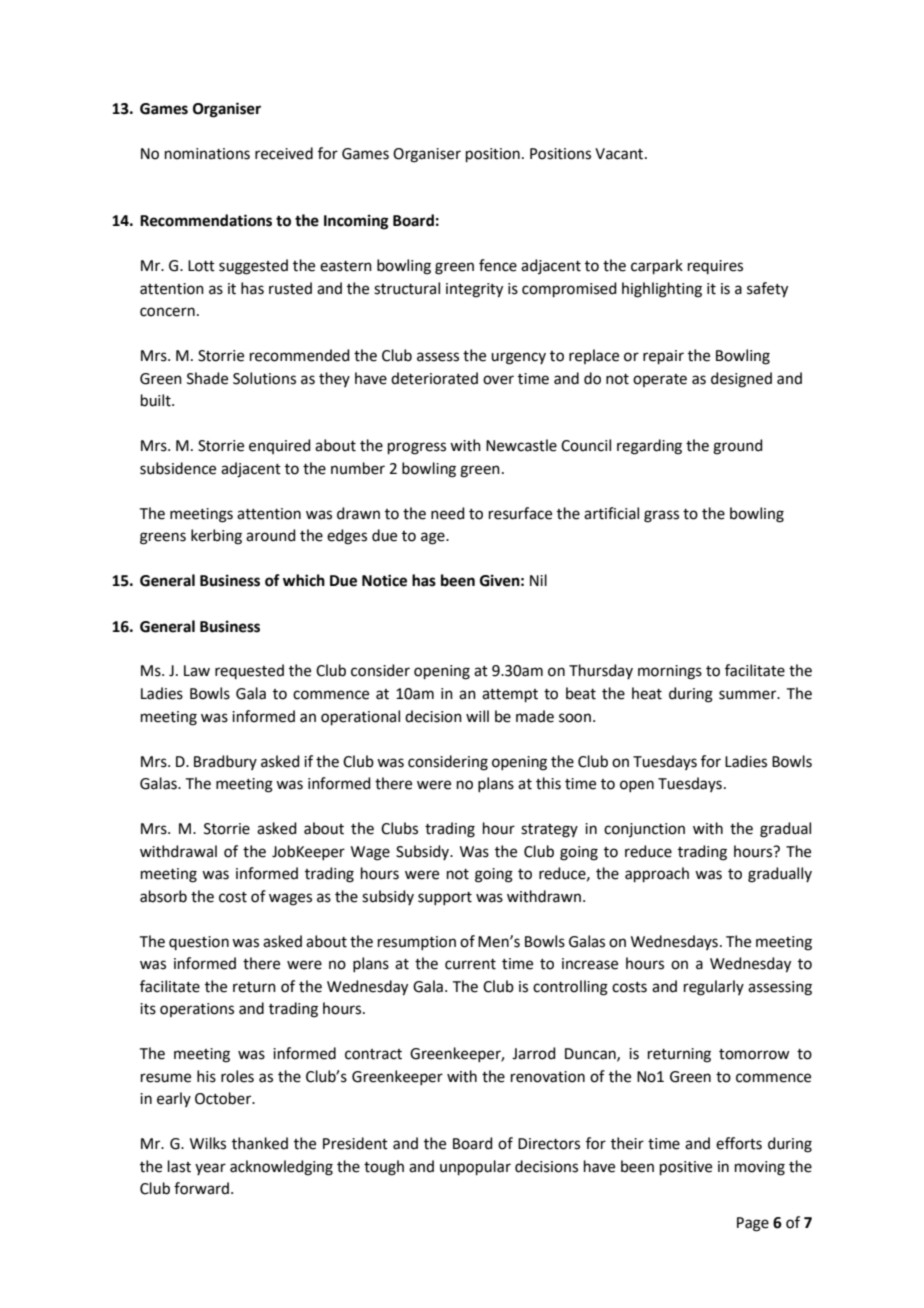 The height and width of the screenshot is (1308, 924). Describe the element at coordinates (207, 154) in the screenshot. I see `nominations` at that location.
